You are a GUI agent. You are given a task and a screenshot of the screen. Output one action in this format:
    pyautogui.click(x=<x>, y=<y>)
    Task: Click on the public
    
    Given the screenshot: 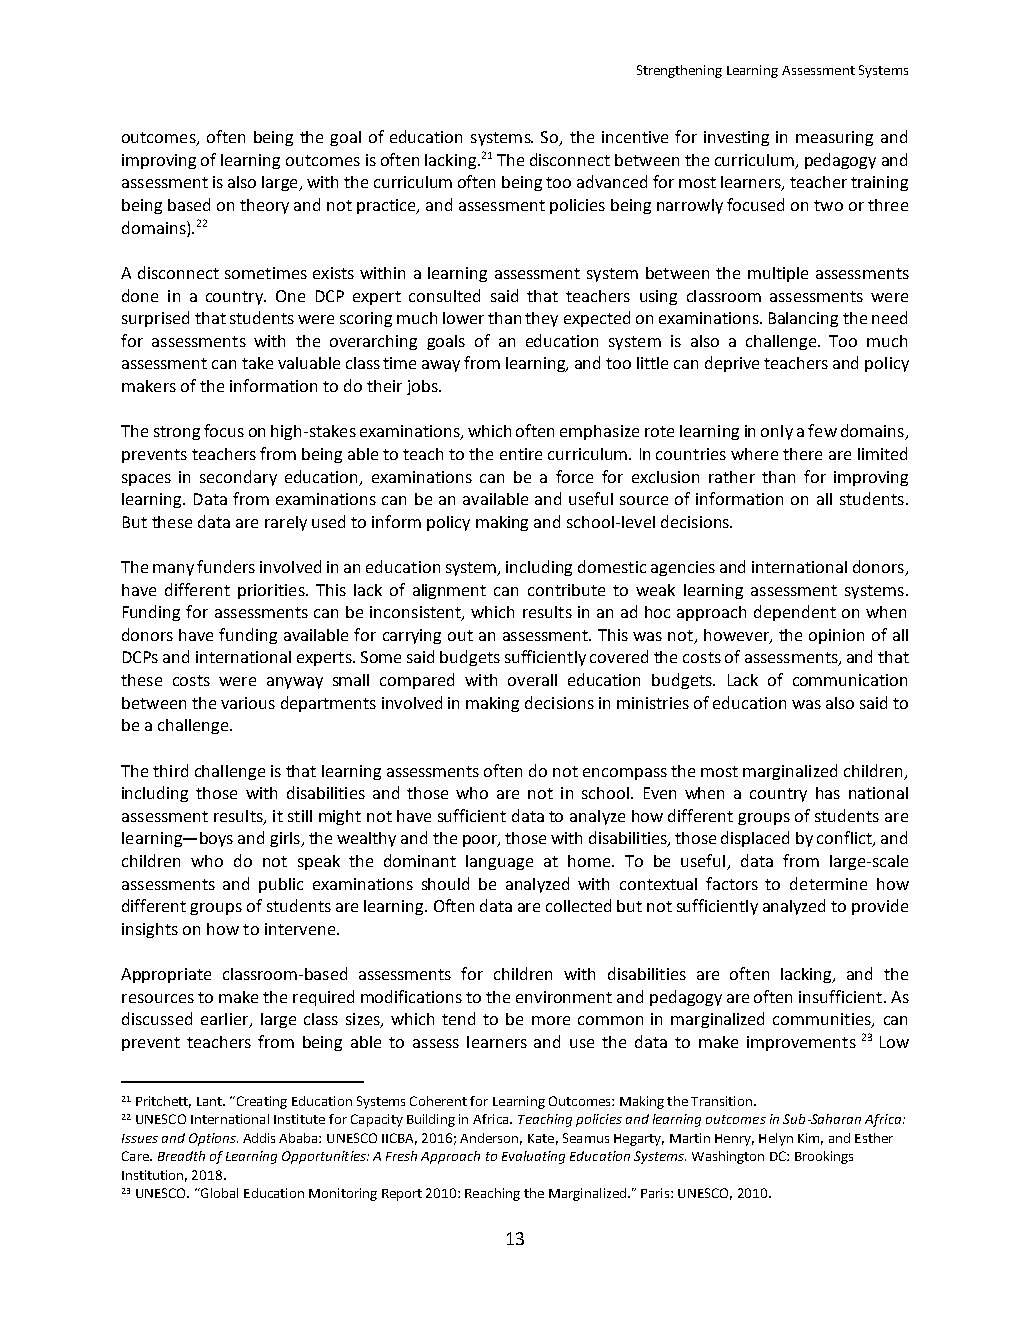 What is the action you would take?
    pyautogui.click(x=281, y=885)
